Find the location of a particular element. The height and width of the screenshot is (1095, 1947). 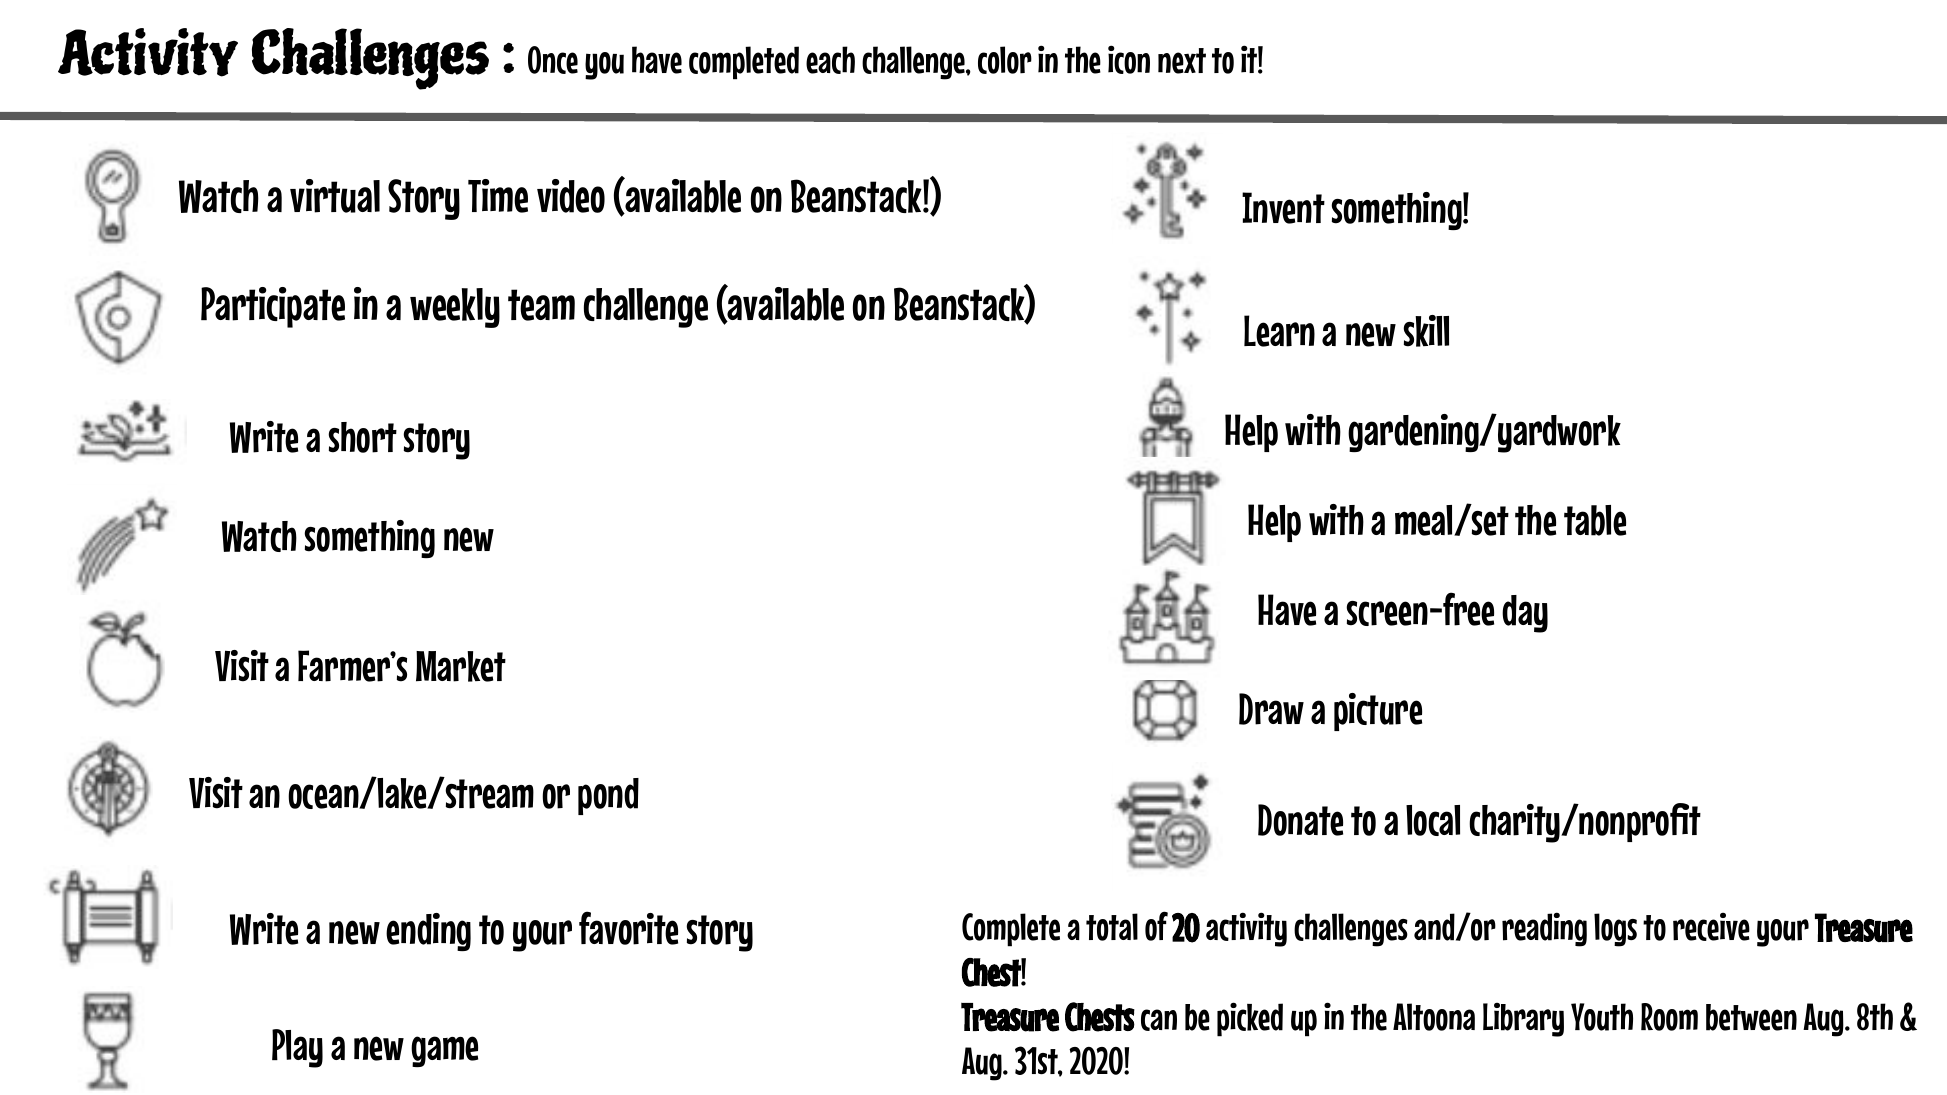

next is located at coordinates (1182, 61).
